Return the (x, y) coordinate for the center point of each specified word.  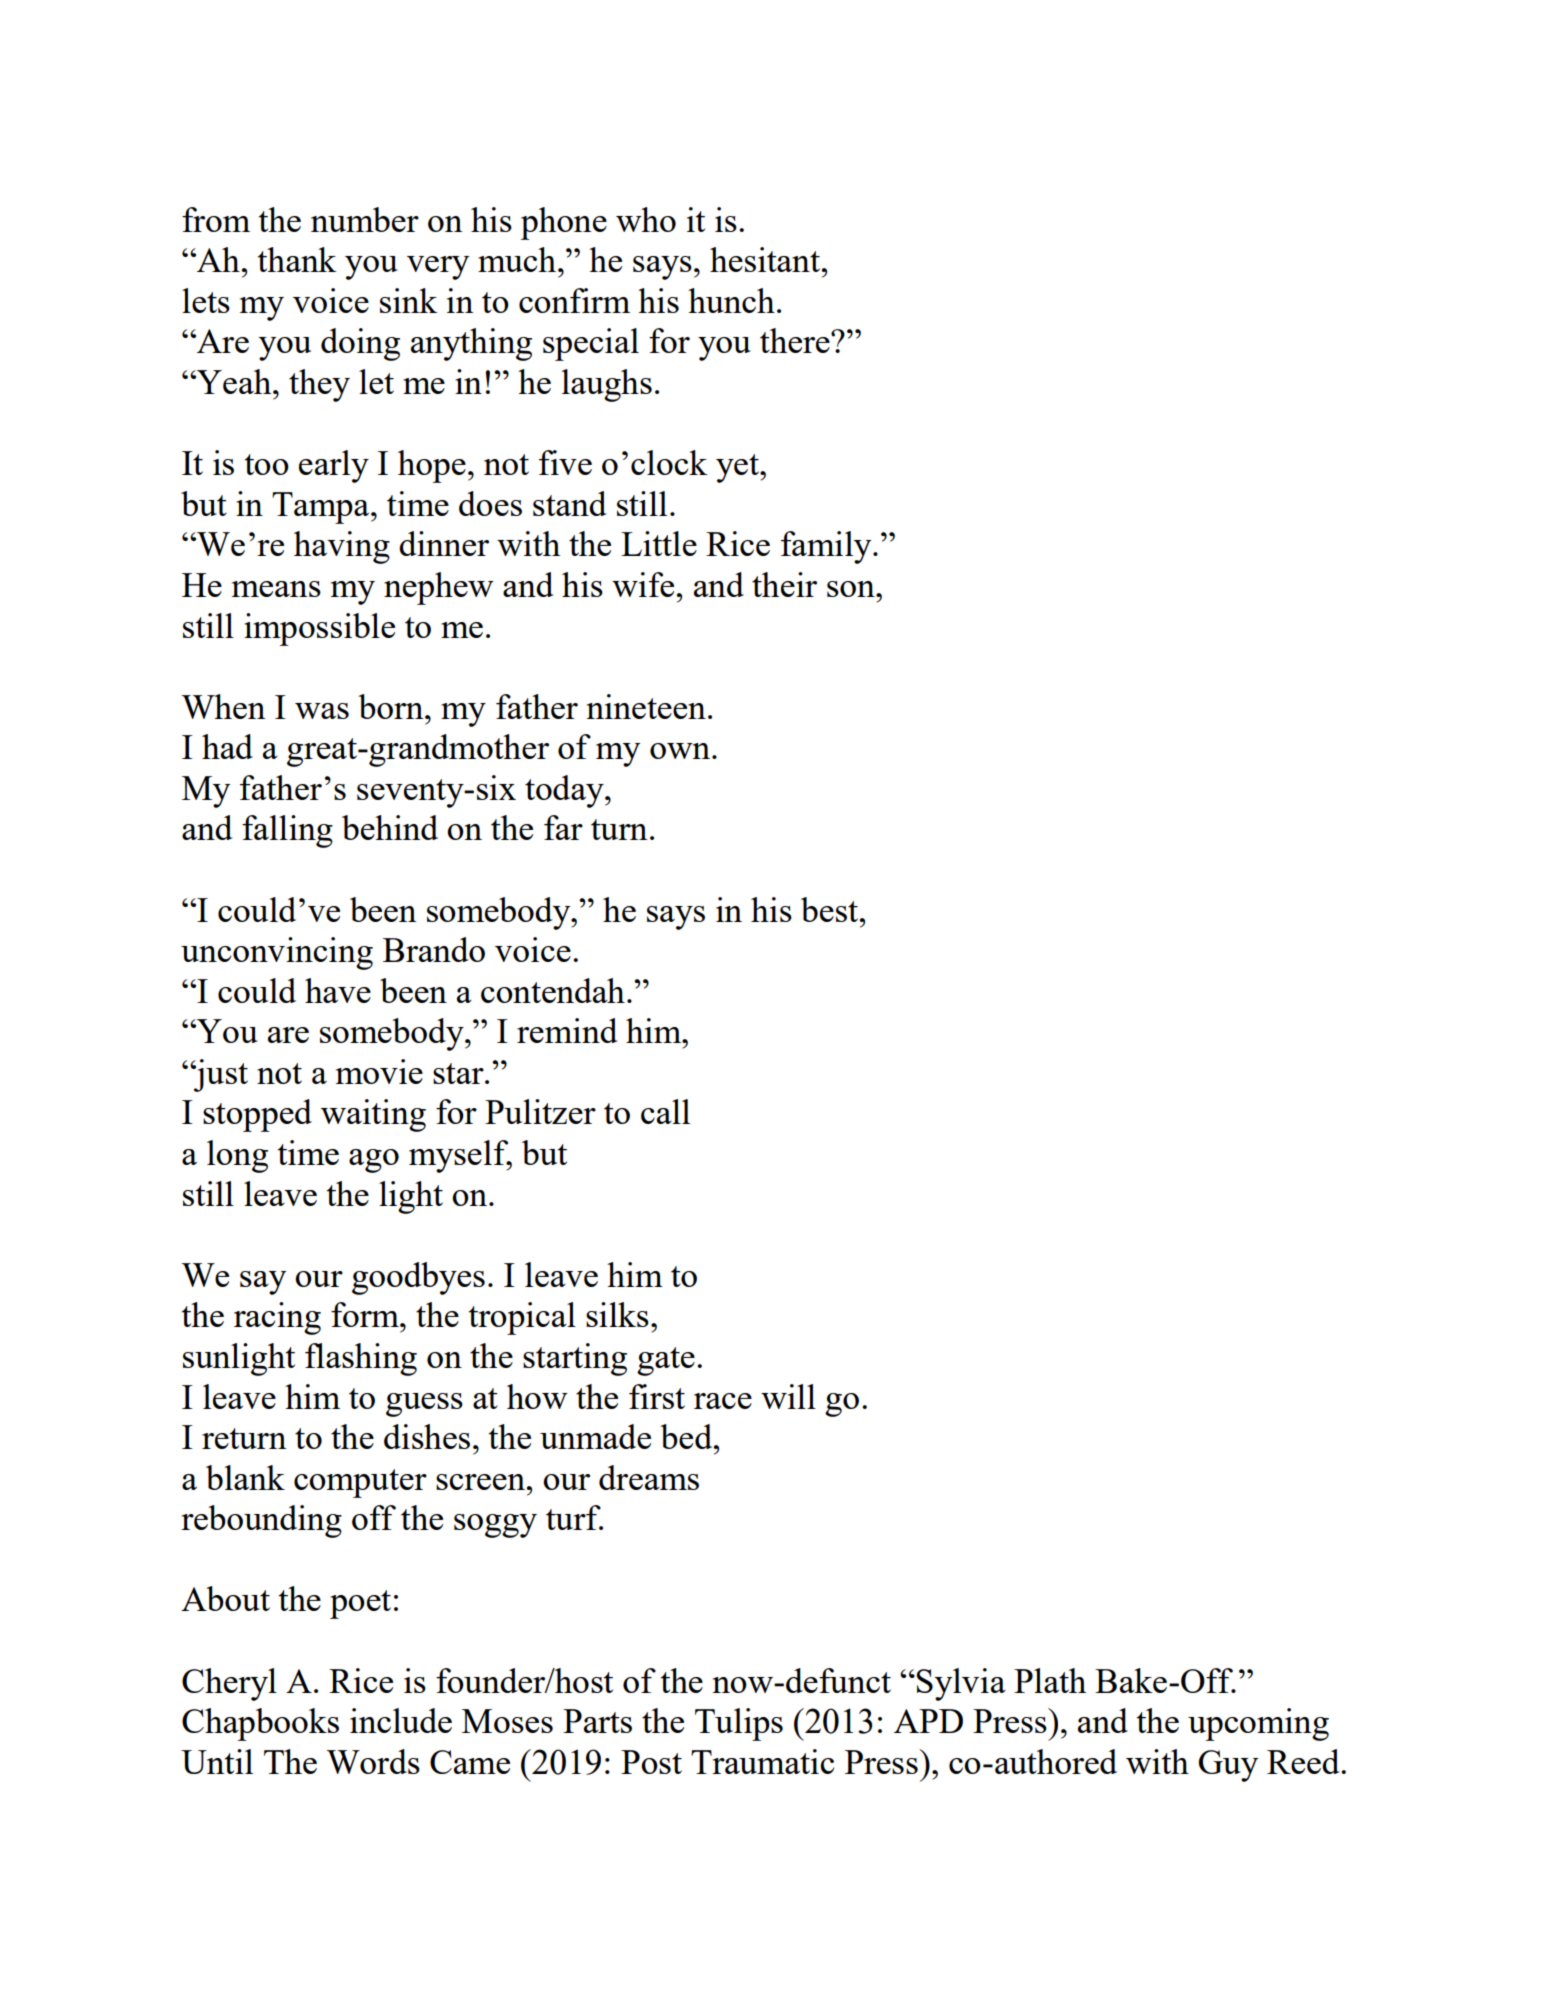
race (723, 1401)
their (784, 584)
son (852, 589)
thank (297, 259)
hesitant (766, 259)
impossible (319, 629)
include (401, 1720)
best (831, 909)
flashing (361, 1359)
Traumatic (762, 1761)
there (796, 340)
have (338, 990)
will (788, 1396)
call (665, 1111)
